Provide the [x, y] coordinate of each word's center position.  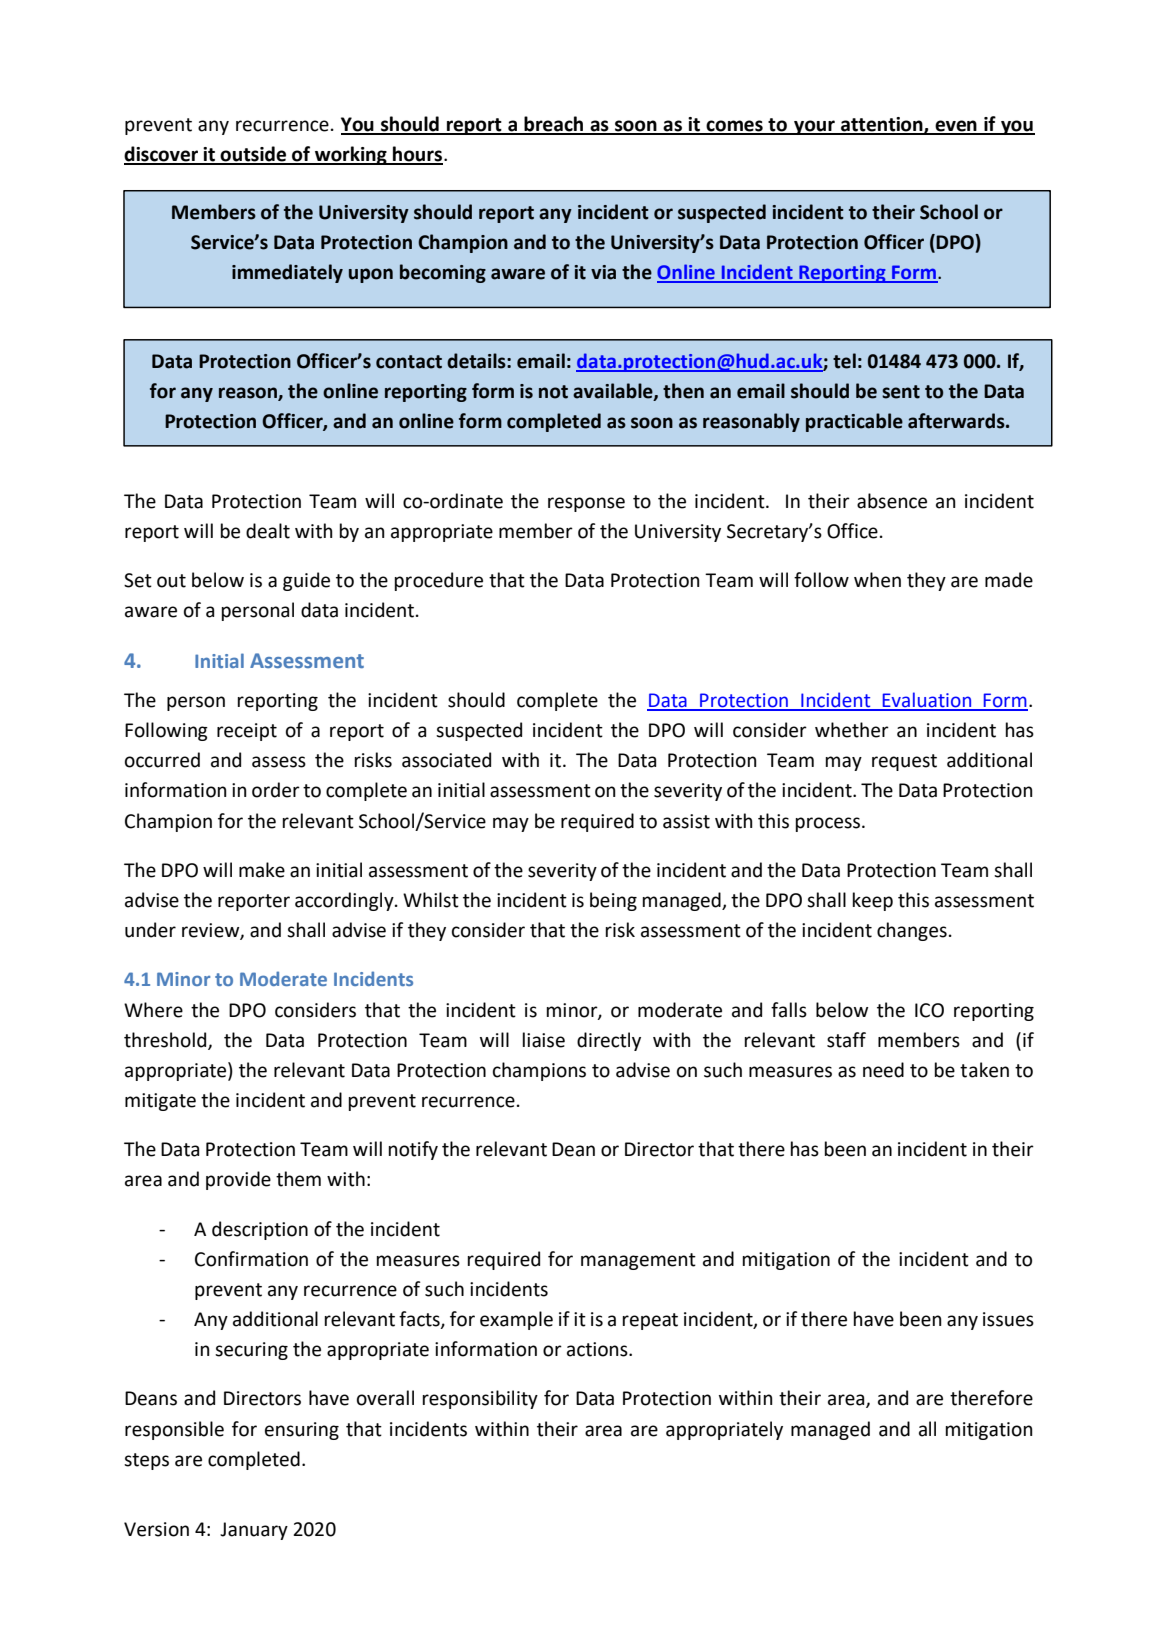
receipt [247, 732]
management [638, 1261]
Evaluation [927, 701]
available [614, 392]
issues [1008, 1319]
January [254, 1531]
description [260, 1230]
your [814, 127]
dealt [268, 531]
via [603, 272]
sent [901, 392]
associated [446, 760]
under [150, 930]
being [613, 901]
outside [254, 155]
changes [912, 931]
